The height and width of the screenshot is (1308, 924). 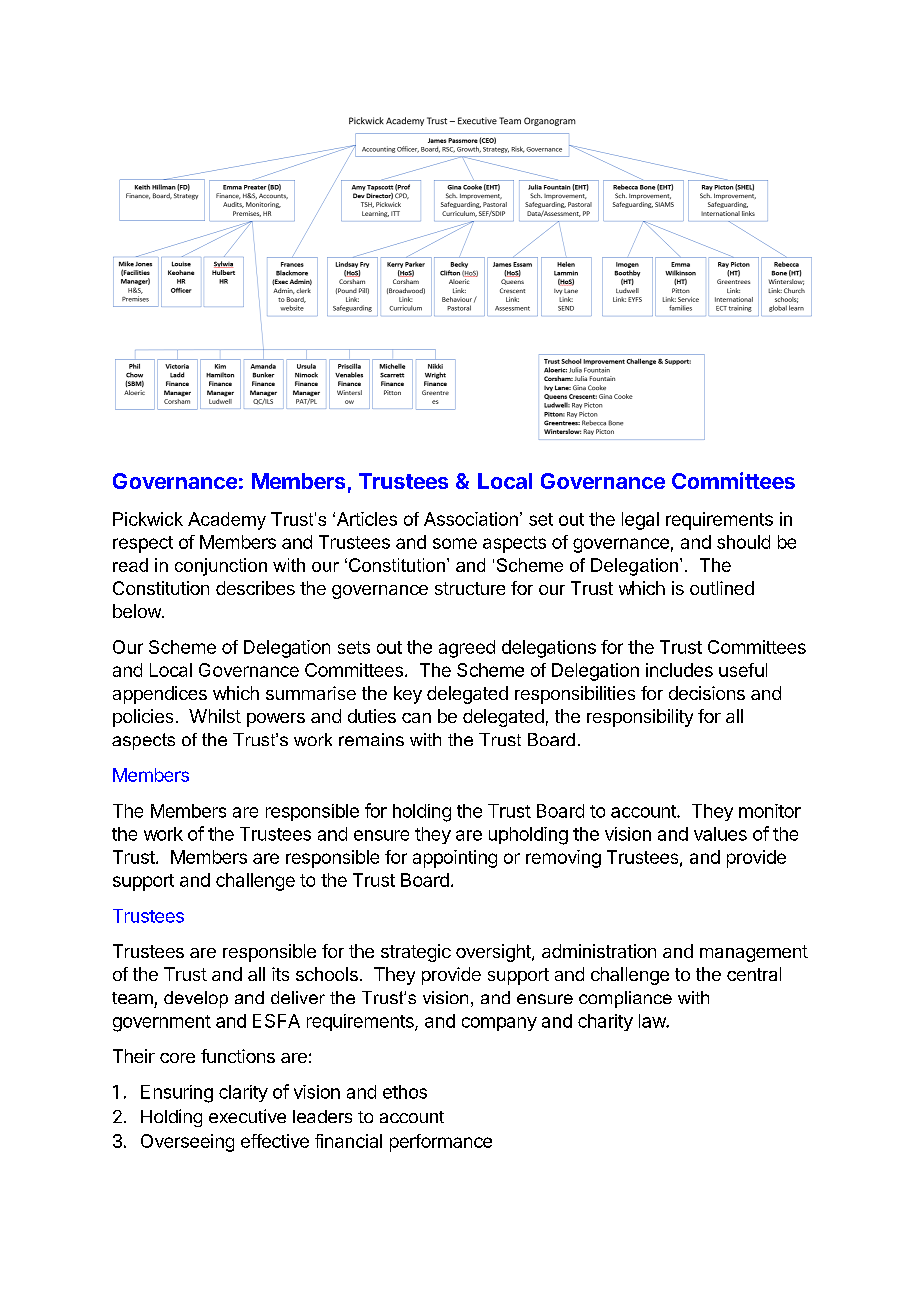 What do you see at coordinates (754, 953) in the screenshot?
I see `management` at bounding box center [754, 953].
